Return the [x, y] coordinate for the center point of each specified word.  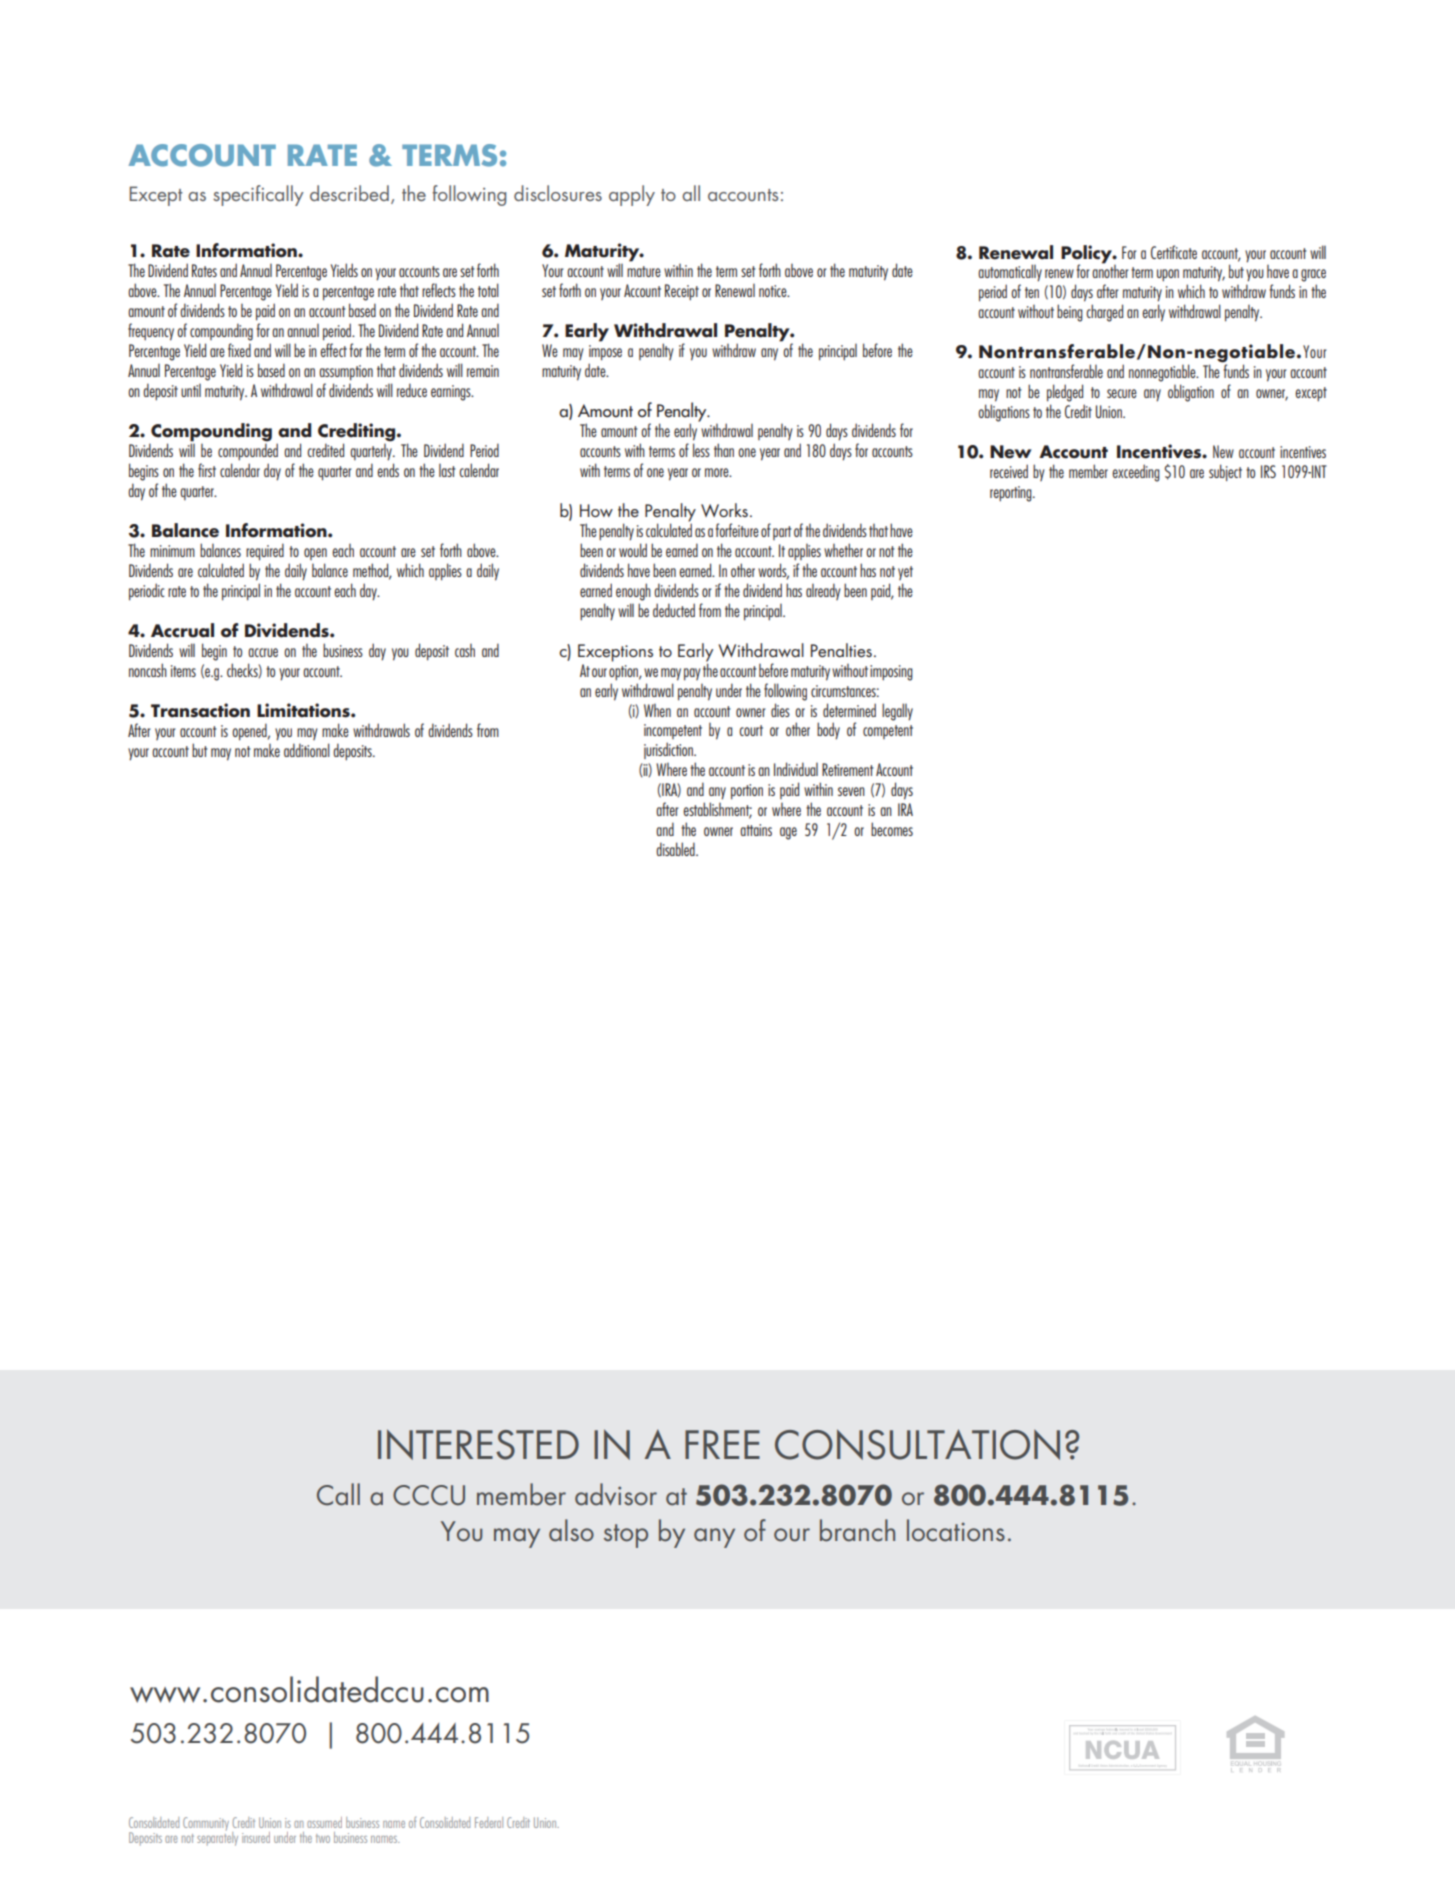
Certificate [1174, 252]
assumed [324, 1822]
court [751, 730]
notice [774, 291]
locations [956, 1530]
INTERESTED [478, 1444]
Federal [489, 1822]
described [349, 193]
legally [897, 712]
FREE [722, 1444]
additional [307, 750]
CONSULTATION [917, 1444]
